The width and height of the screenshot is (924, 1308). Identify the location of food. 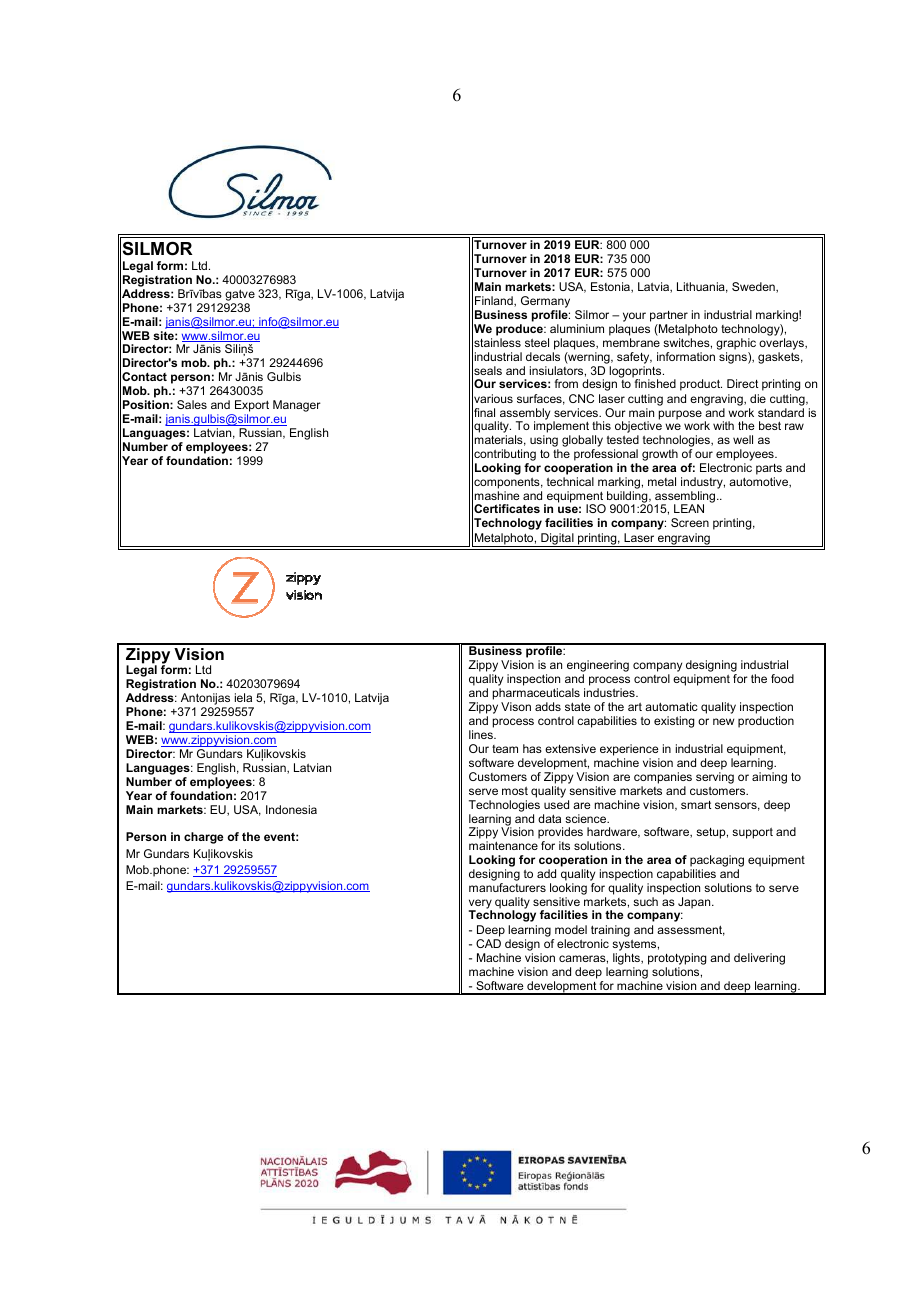
(782, 678).
